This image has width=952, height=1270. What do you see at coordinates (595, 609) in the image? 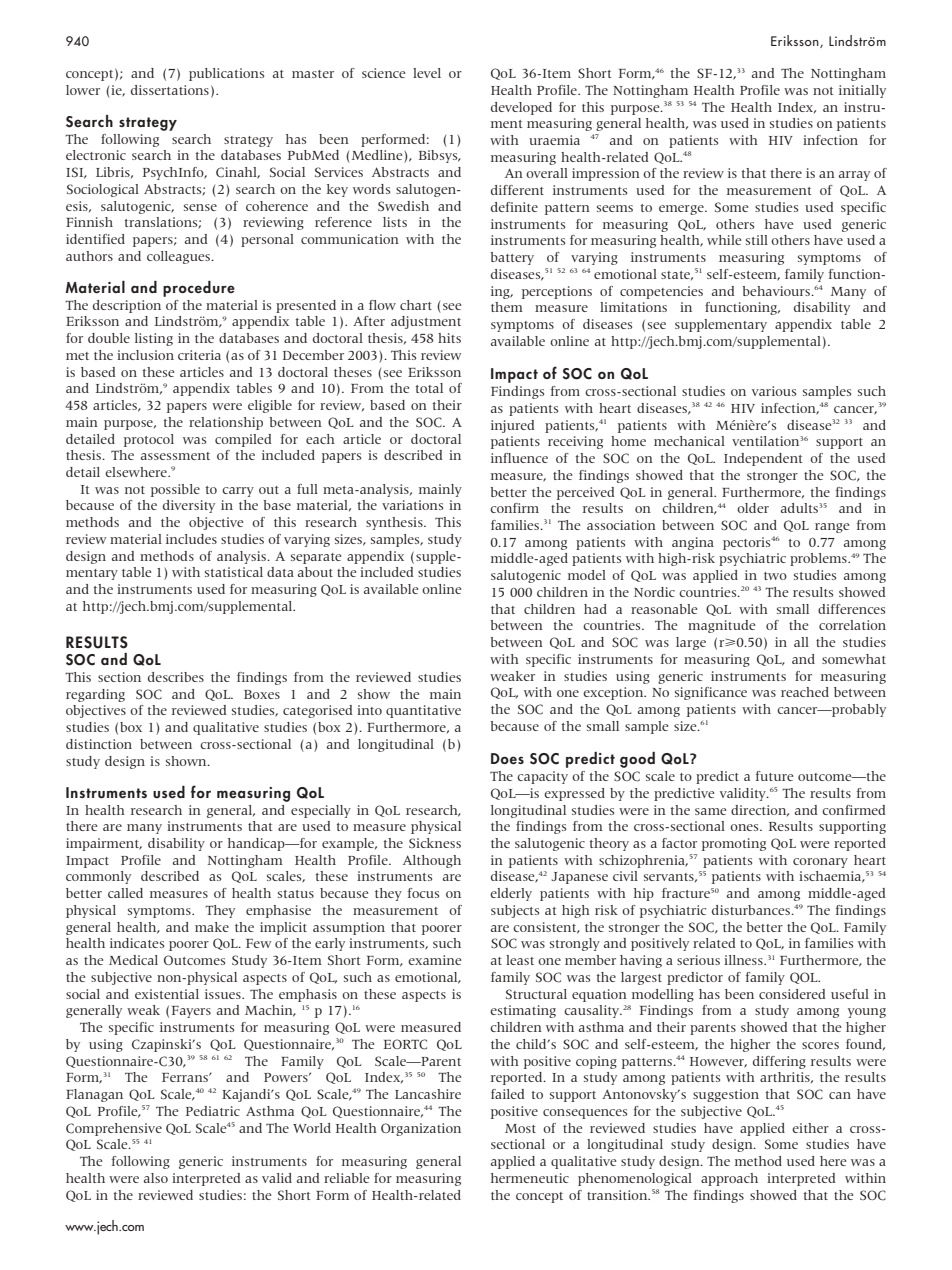
I see `had` at bounding box center [595, 609].
